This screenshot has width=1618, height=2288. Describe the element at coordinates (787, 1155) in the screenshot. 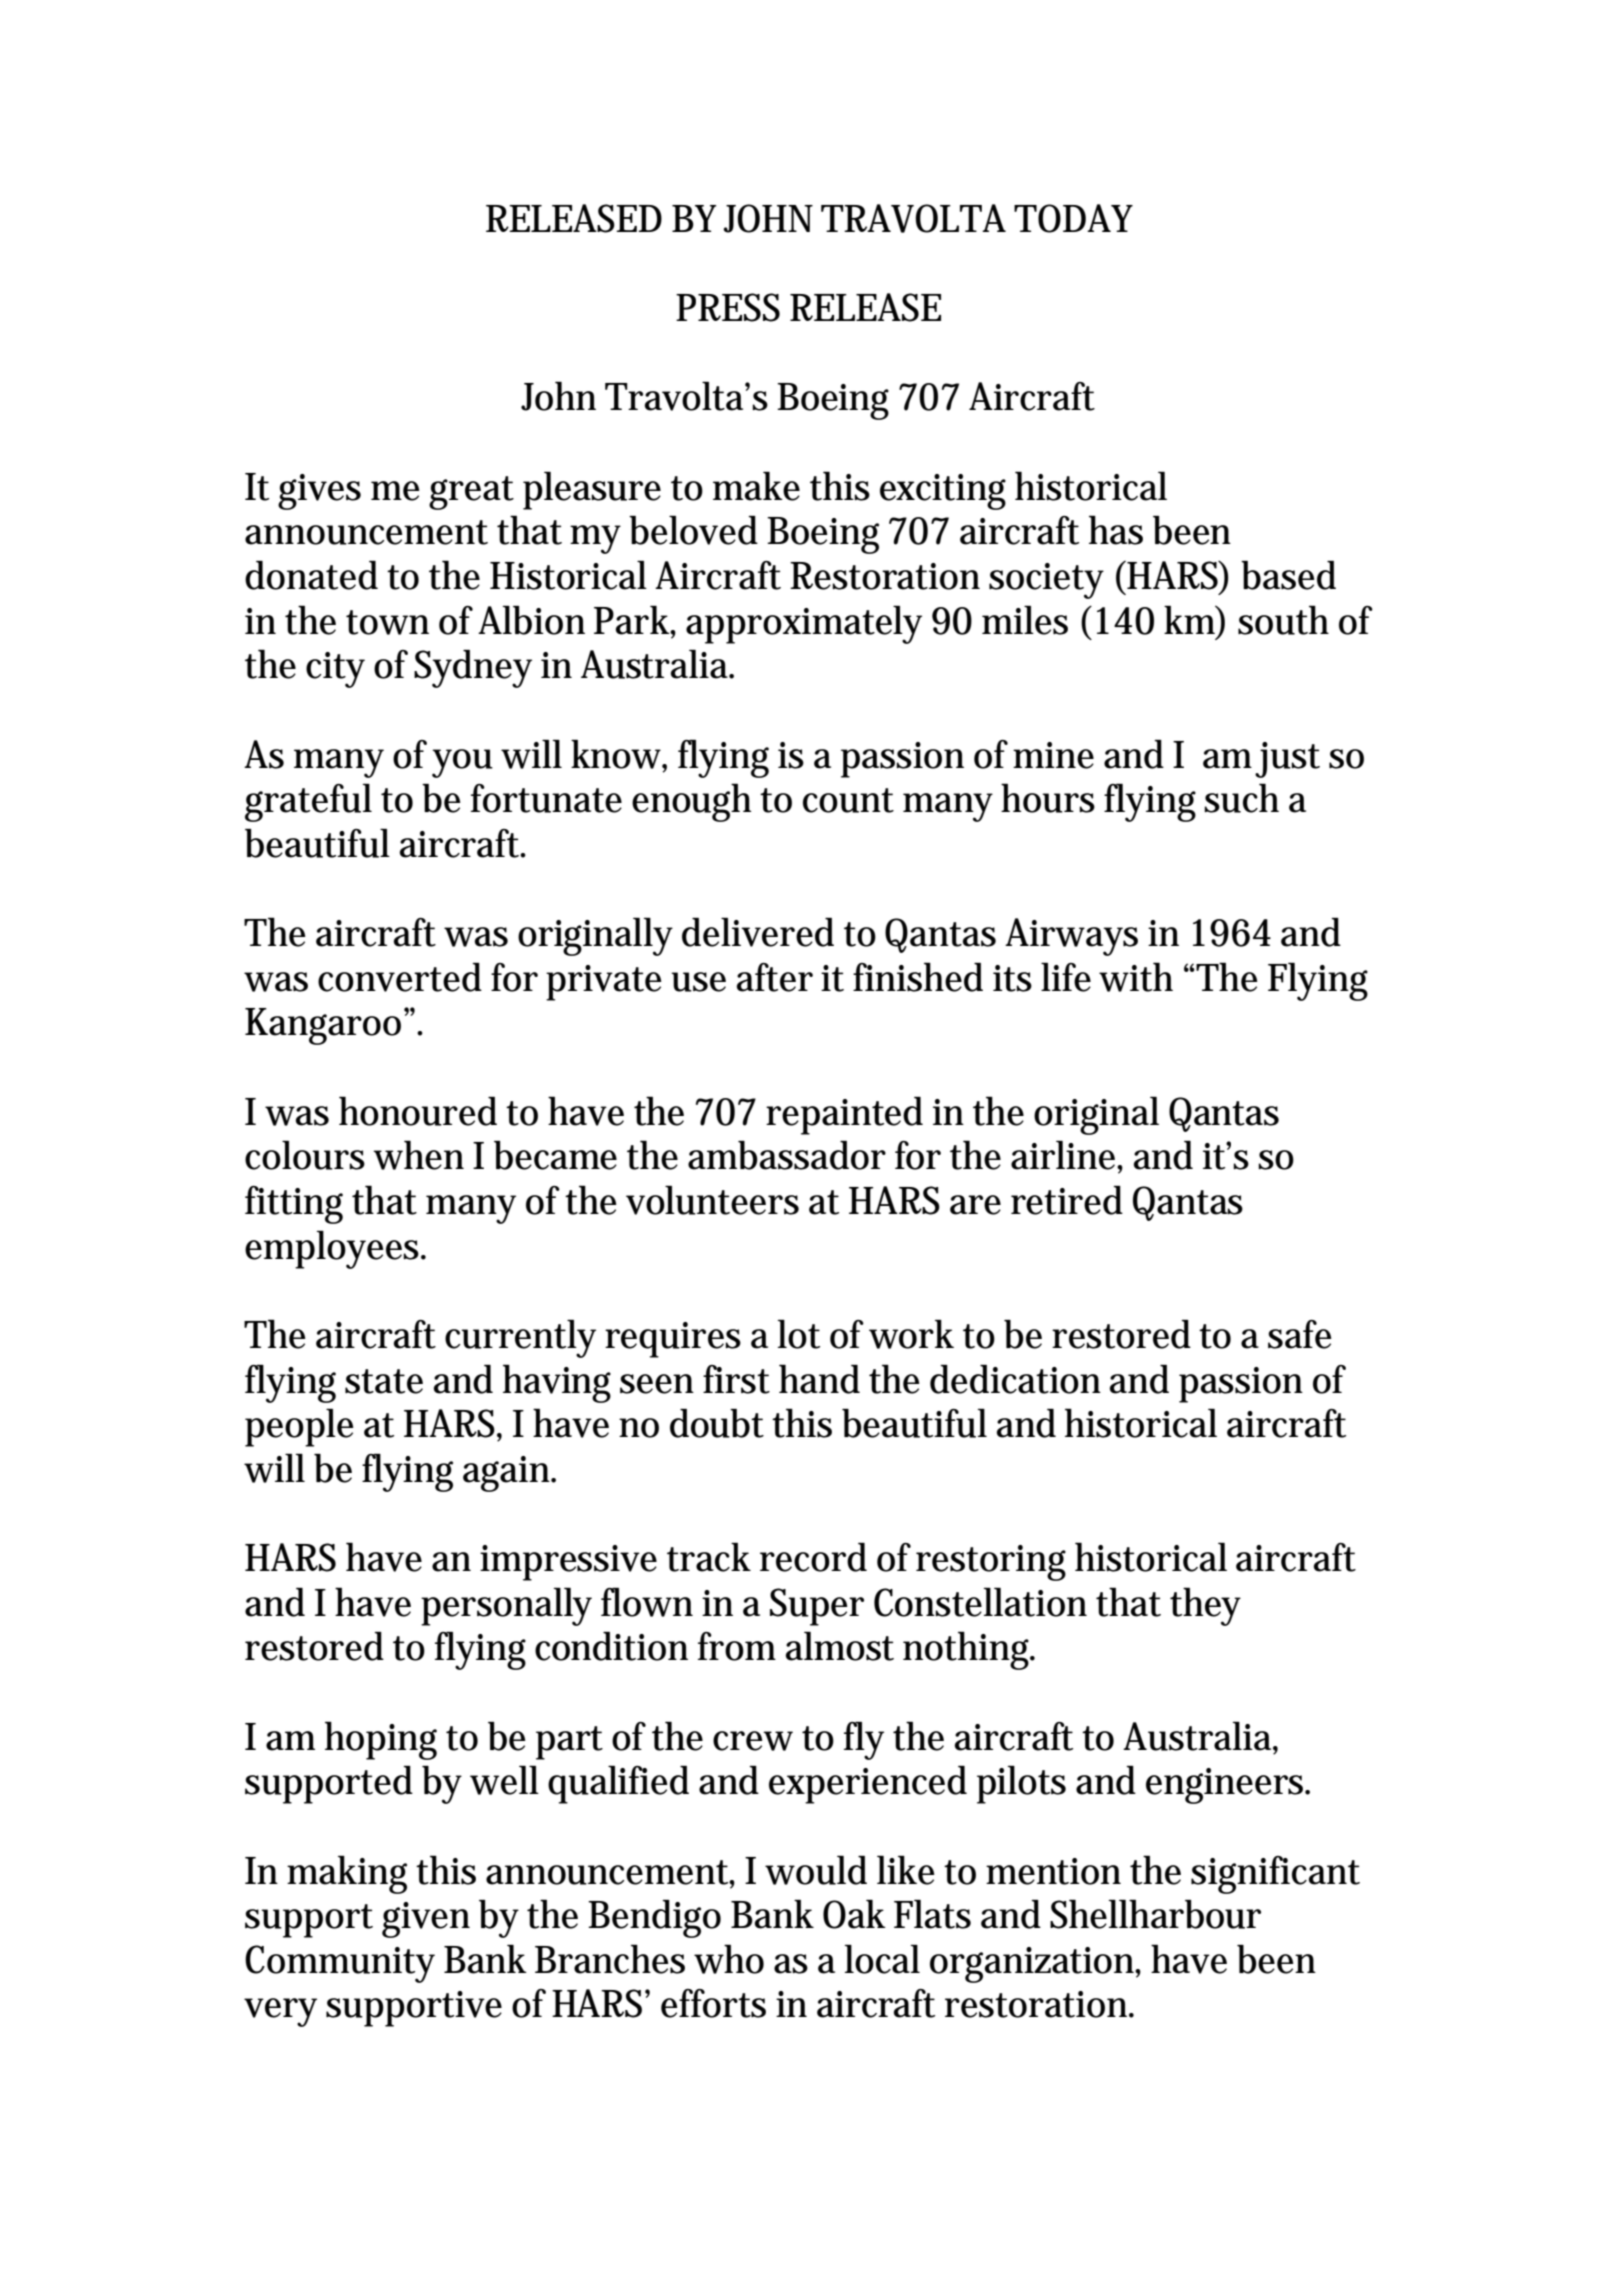

I see `ambassador` at that location.
